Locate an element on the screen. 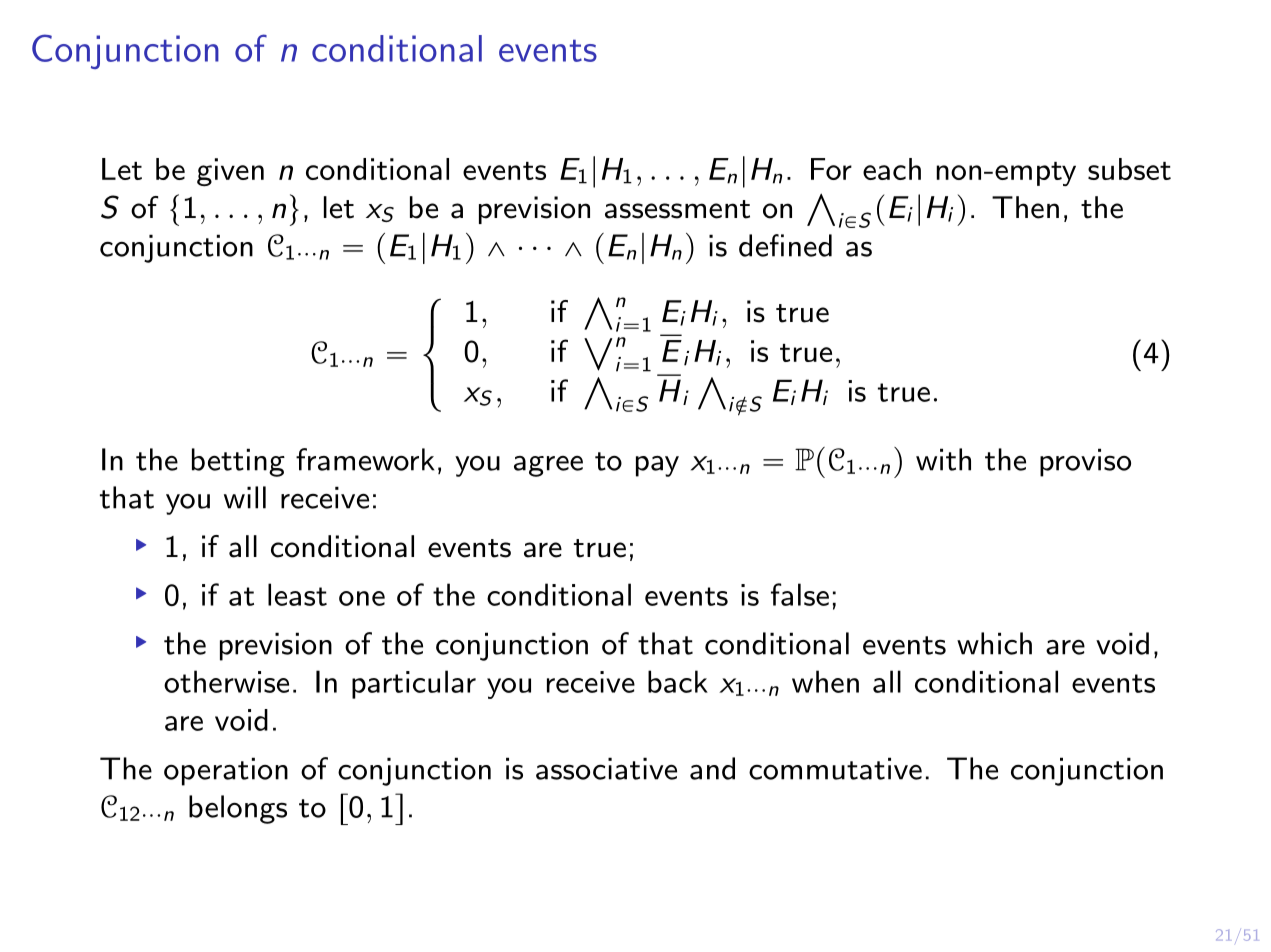 This screenshot has width=1271, height=952. framework is located at coordinates (365, 459).
